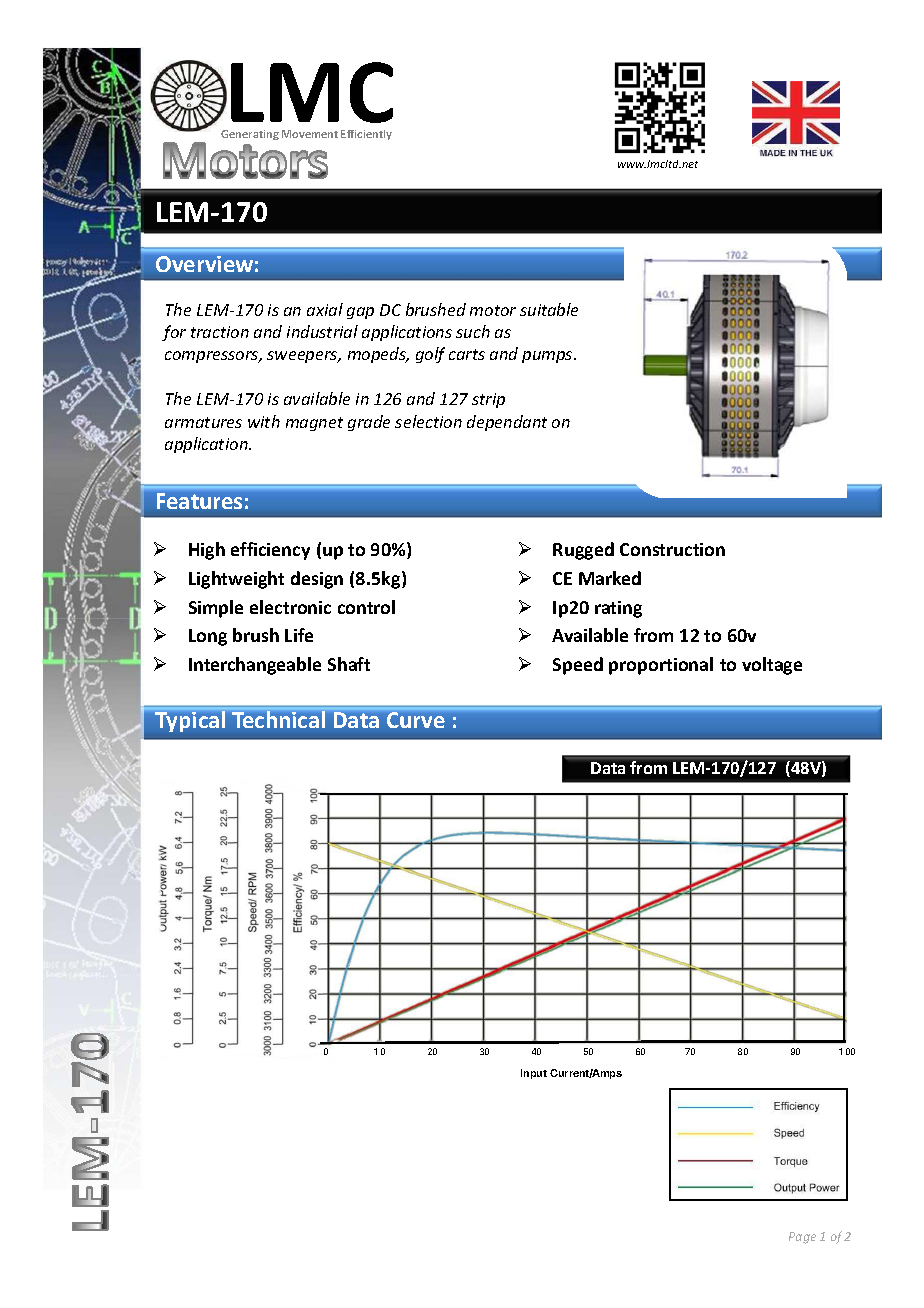  I want to click on Input, so click(534, 1074).
